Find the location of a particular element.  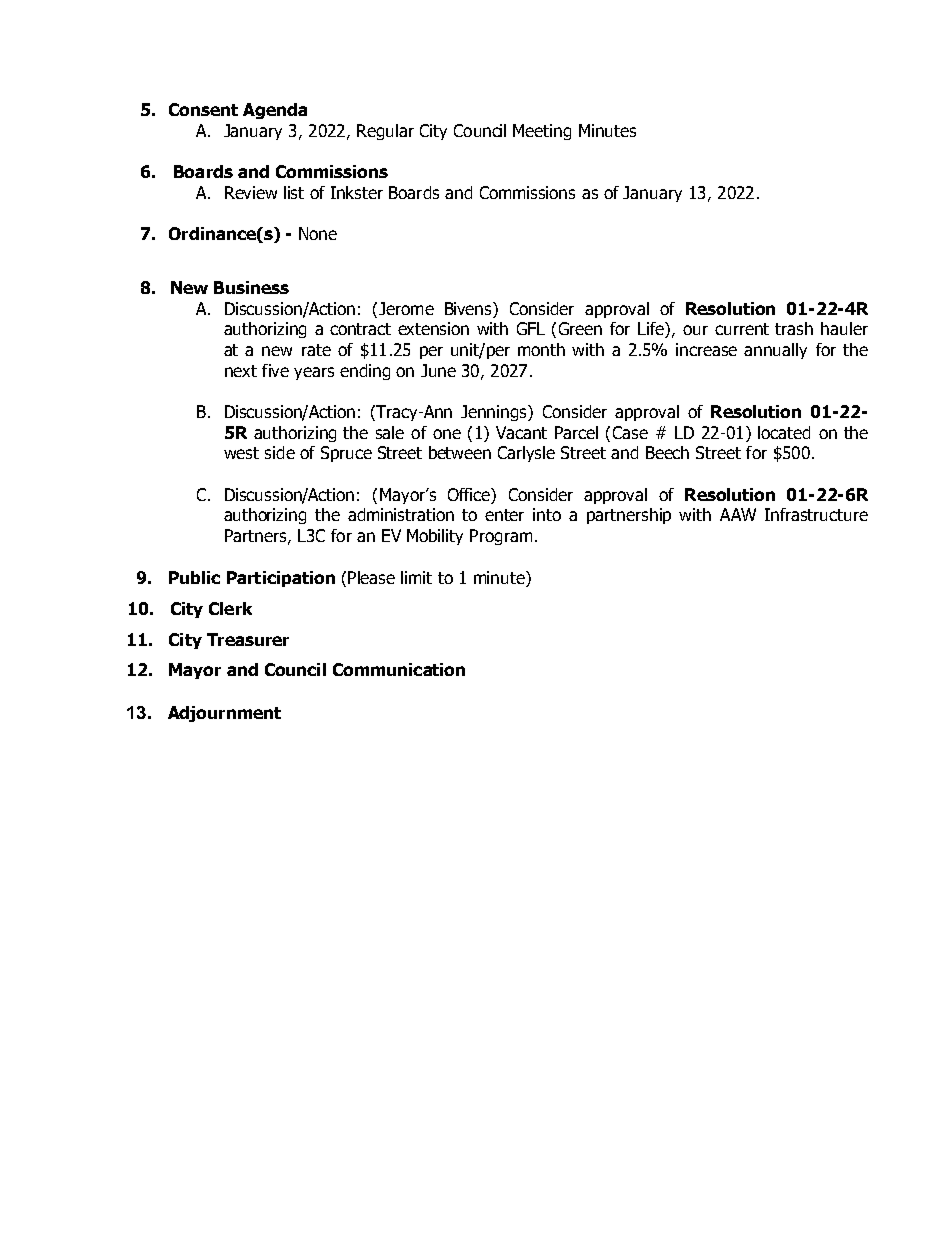

Meeting is located at coordinates (542, 132).
